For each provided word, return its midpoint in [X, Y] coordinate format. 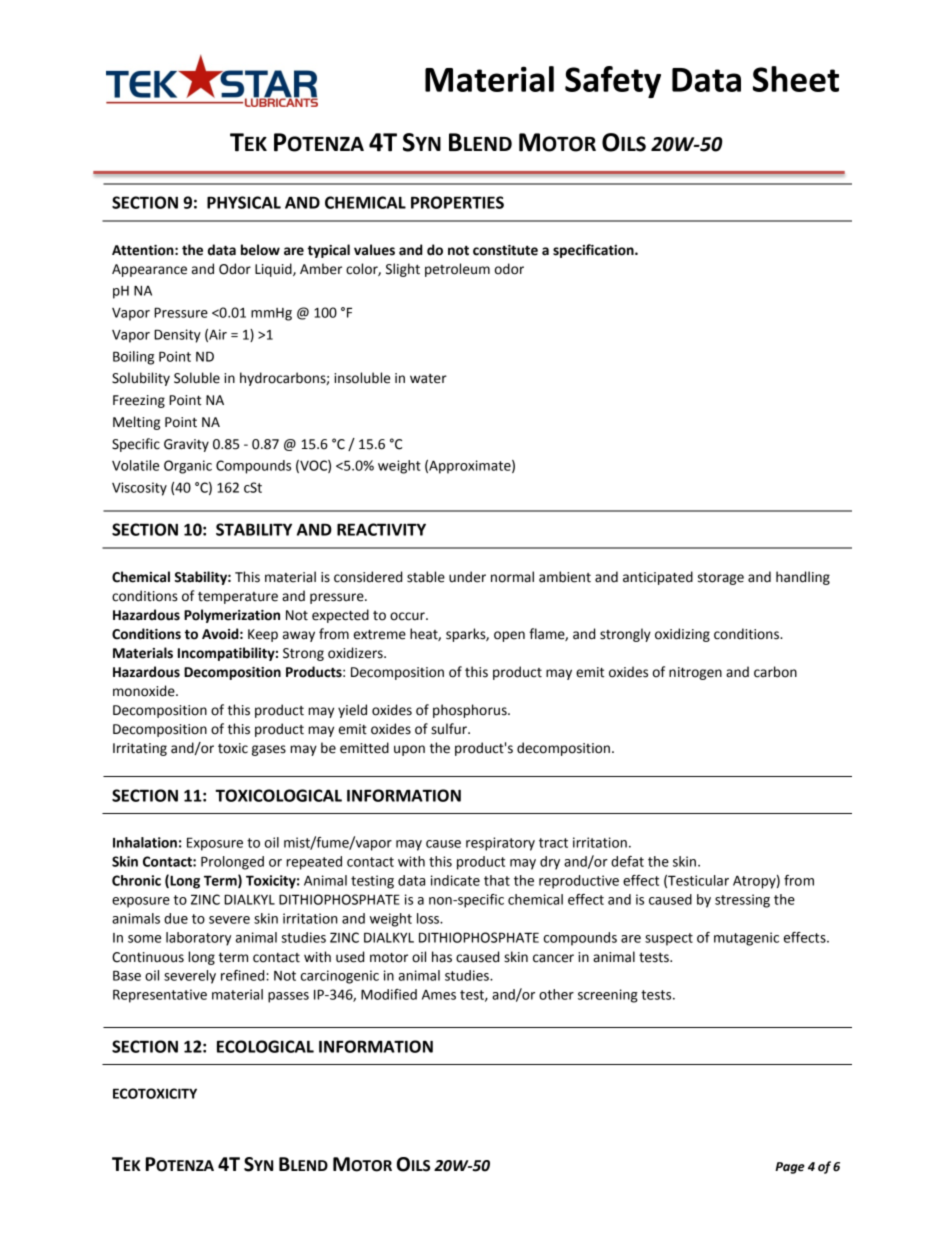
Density [177, 336]
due [176, 918]
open [509, 636]
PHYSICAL [244, 202]
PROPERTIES [457, 202]
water [428, 379]
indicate [455, 880]
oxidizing [682, 635]
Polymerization [232, 616]
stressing [742, 901]
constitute [505, 250]
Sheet [796, 79]
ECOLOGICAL [265, 1046]
